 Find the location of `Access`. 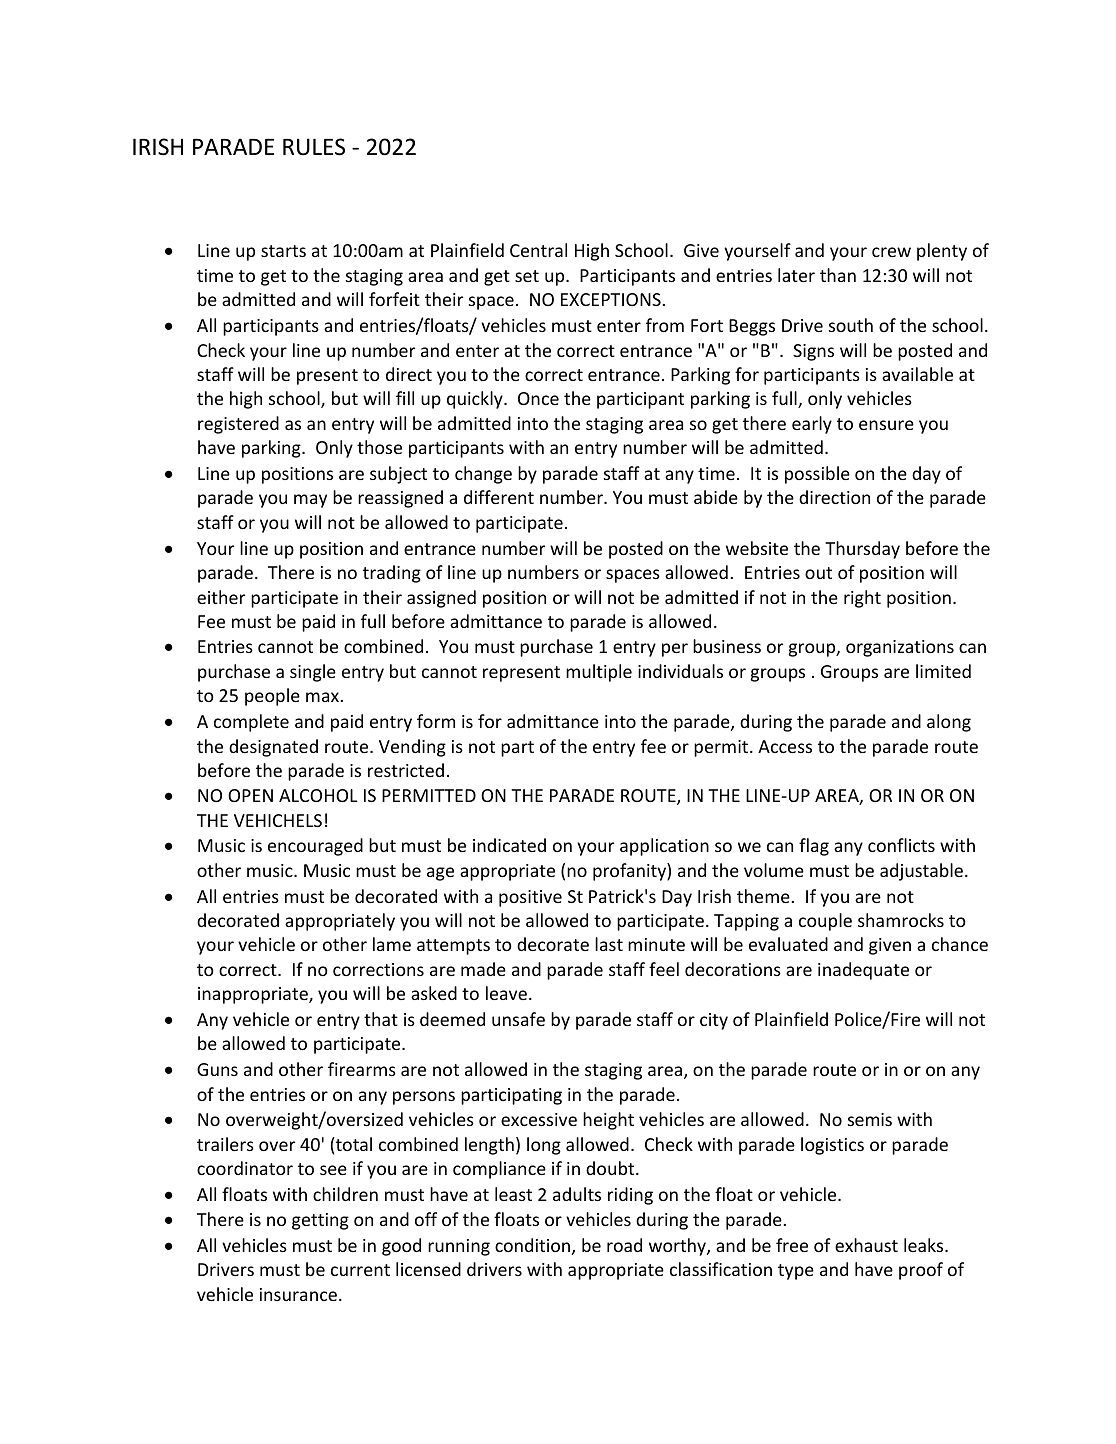

Access is located at coordinates (785, 746).
